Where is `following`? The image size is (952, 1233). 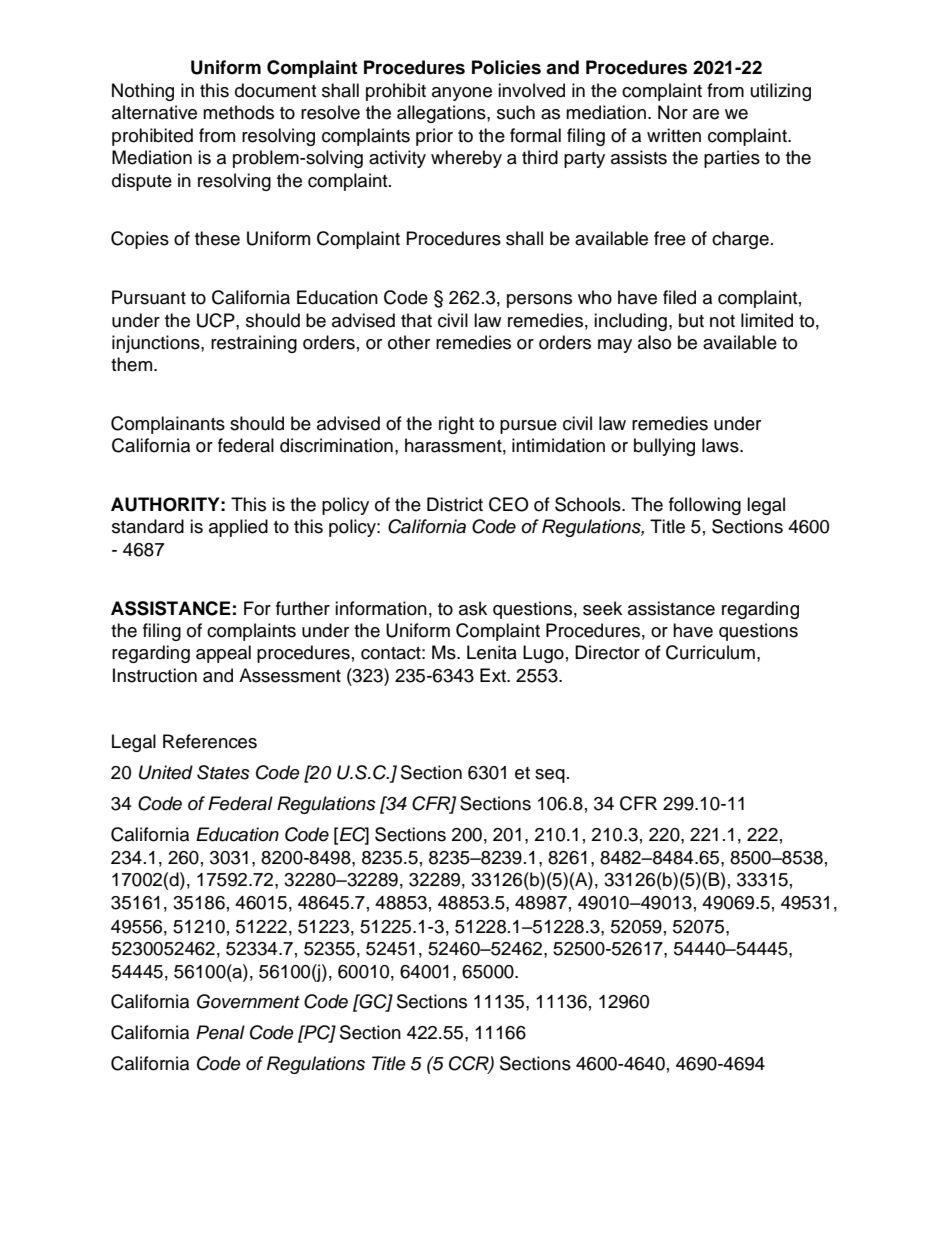
following is located at coordinates (705, 506).
